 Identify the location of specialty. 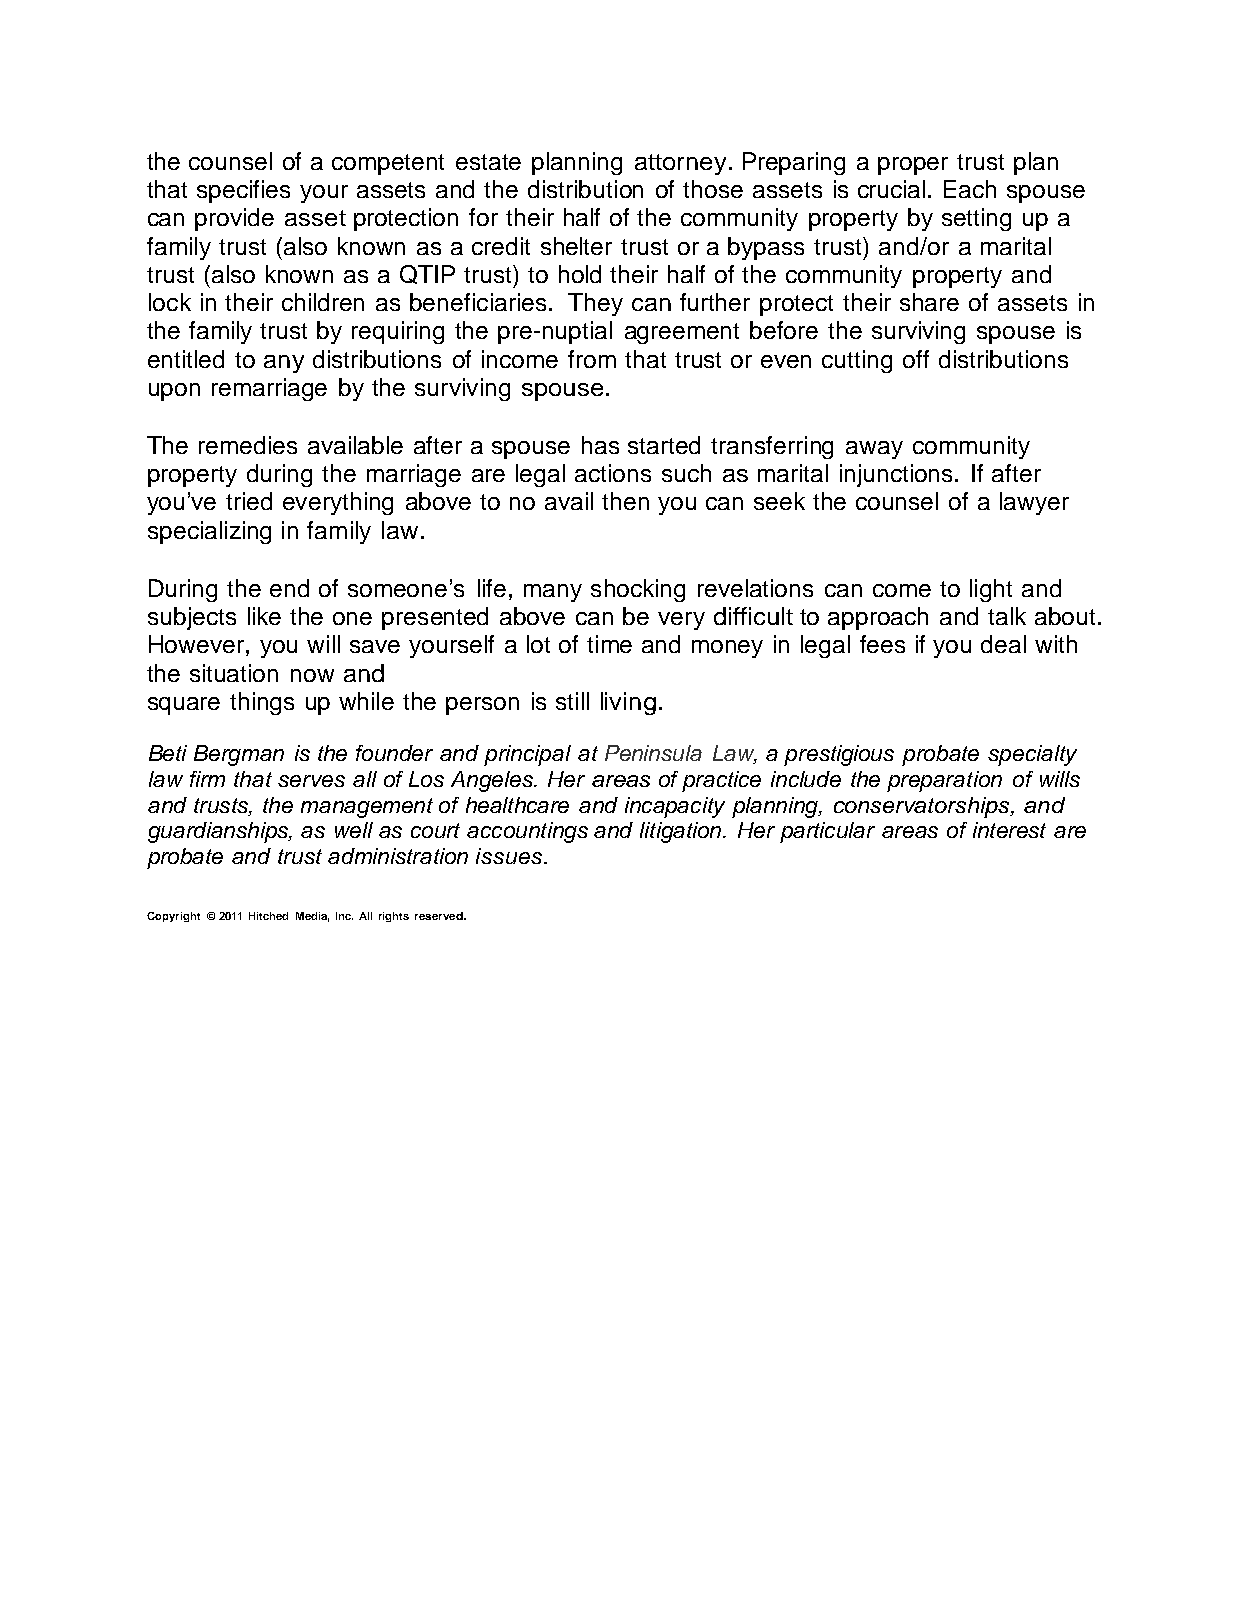
(1032, 755).
